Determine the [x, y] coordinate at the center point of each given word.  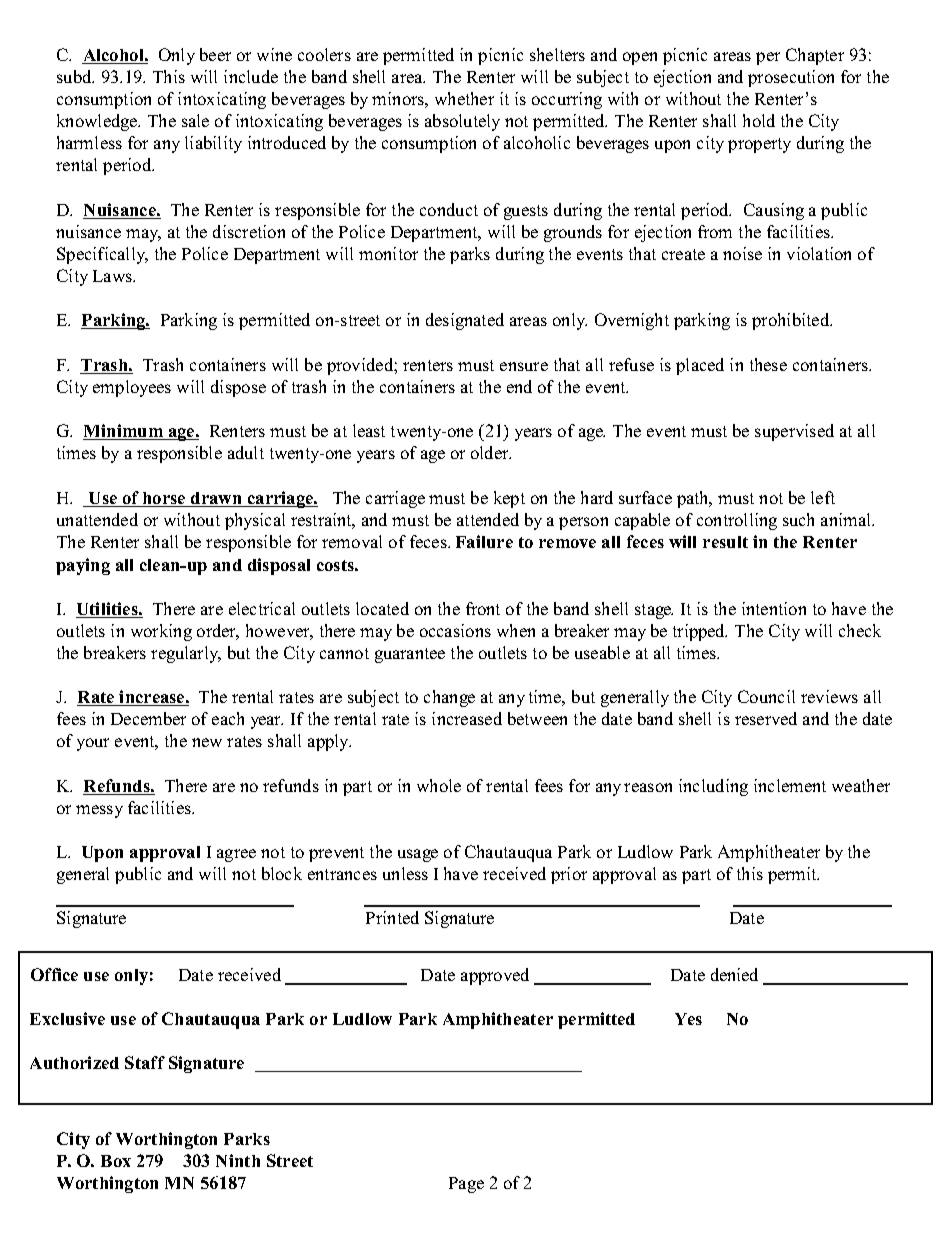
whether [464, 98]
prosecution [791, 78]
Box [116, 1161]
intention [774, 608]
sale [195, 120]
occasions [455, 630]
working [161, 632]
